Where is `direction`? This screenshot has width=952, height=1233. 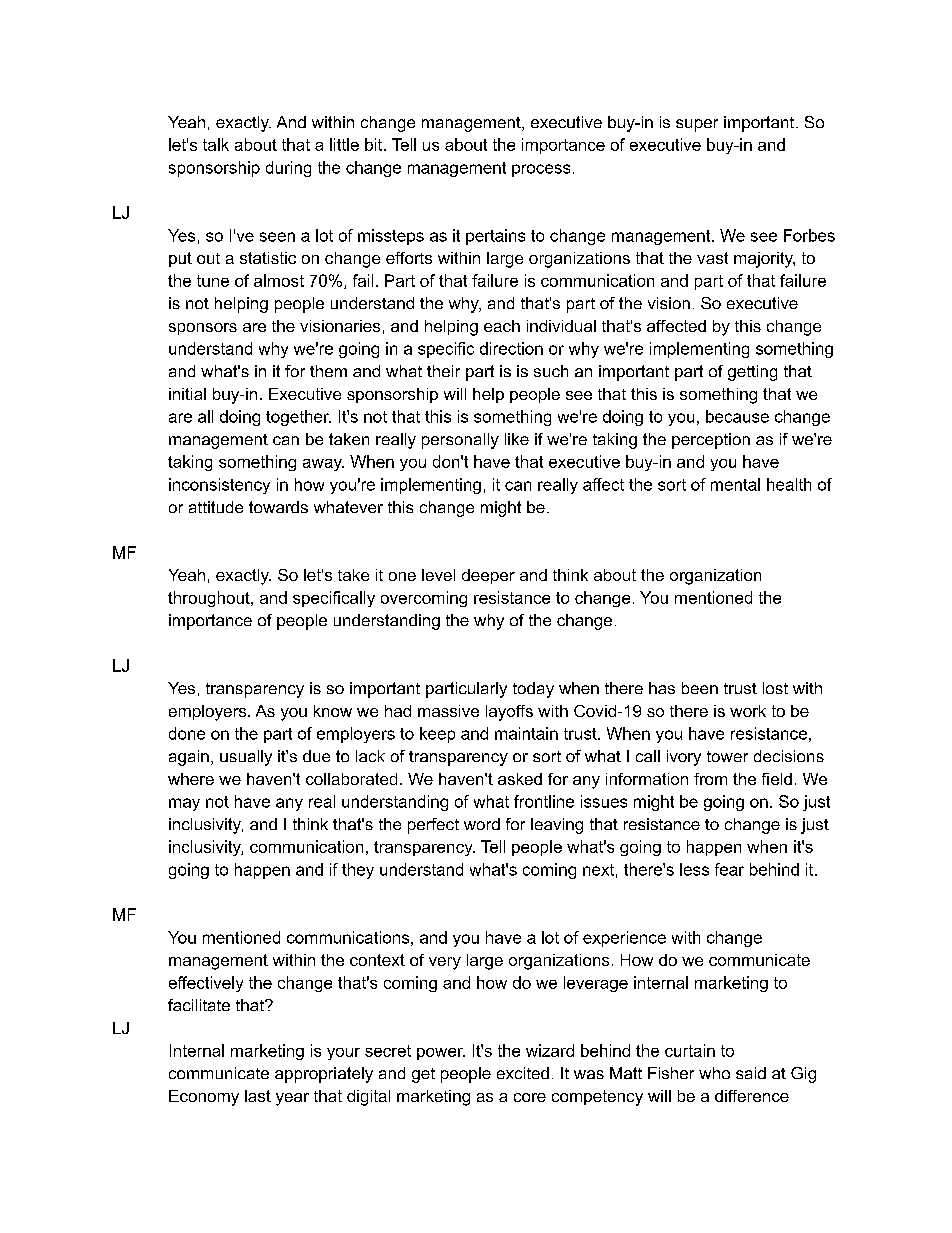 direction is located at coordinates (511, 348).
